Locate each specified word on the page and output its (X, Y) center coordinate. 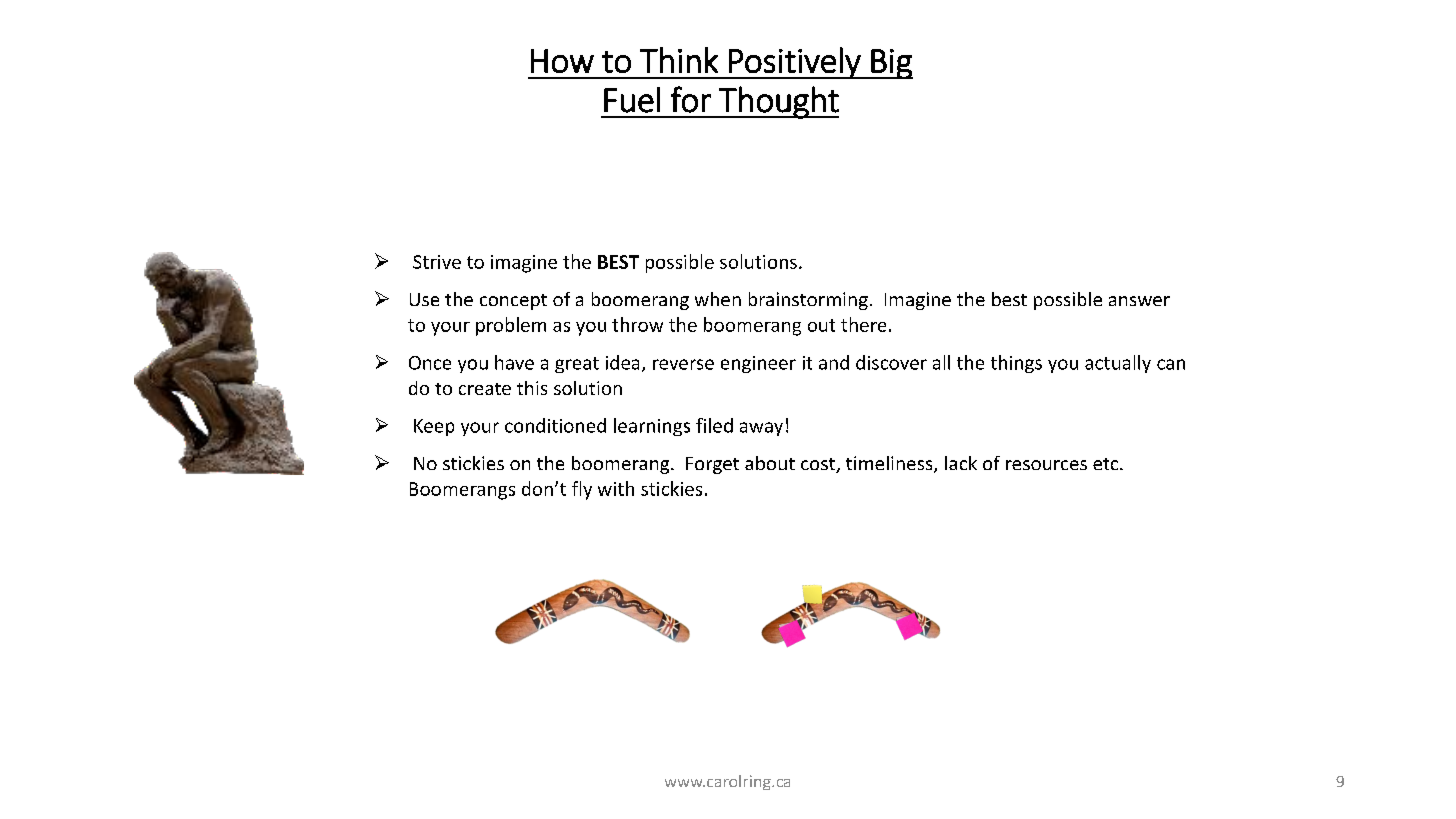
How (562, 61)
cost (819, 465)
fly (582, 490)
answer (1139, 301)
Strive (437, 262)
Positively (795, 63)
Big (891, 64)
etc (1107, 464)
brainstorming (808, 301)
